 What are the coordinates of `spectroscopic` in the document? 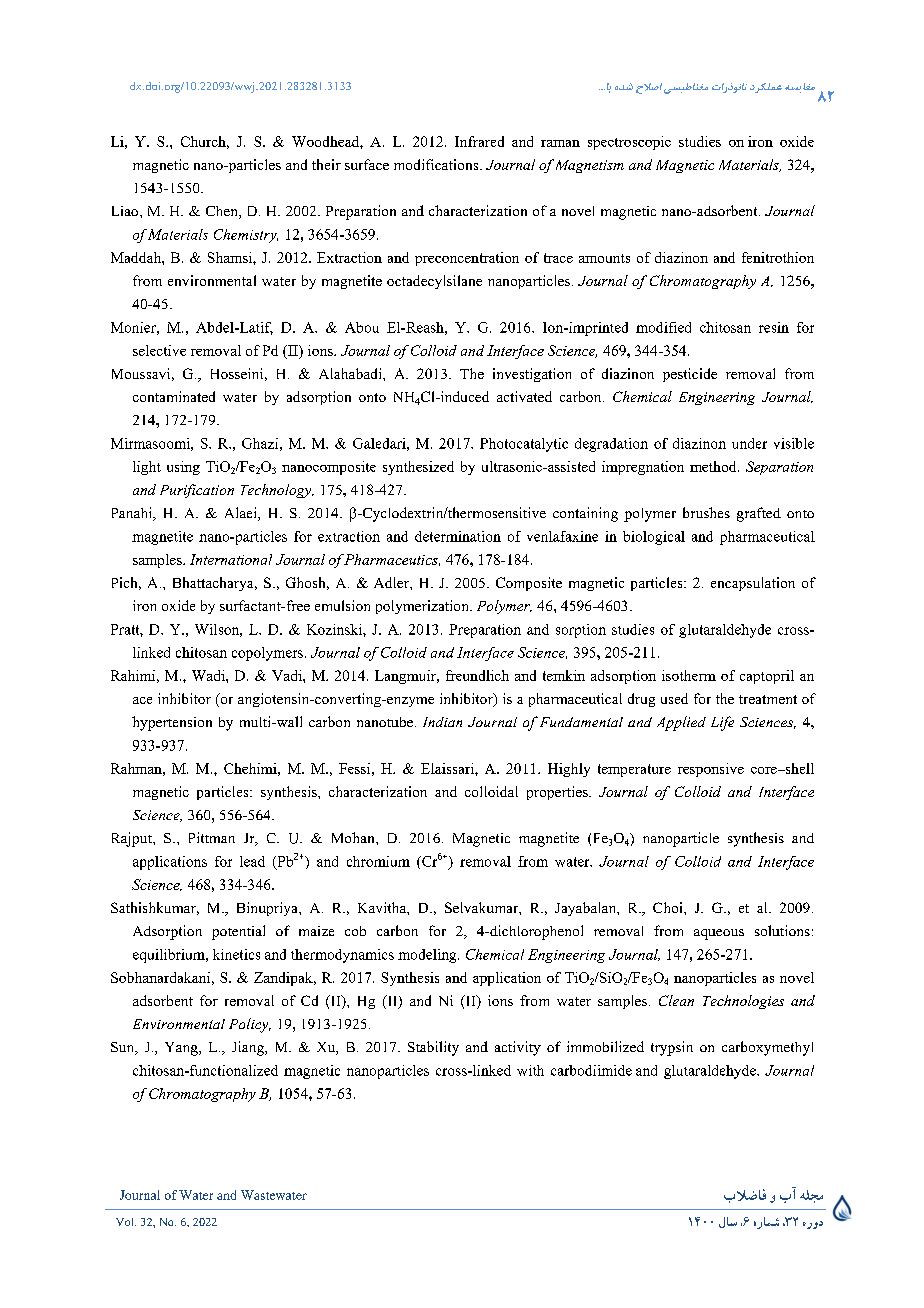 It's located at (629, 143).
